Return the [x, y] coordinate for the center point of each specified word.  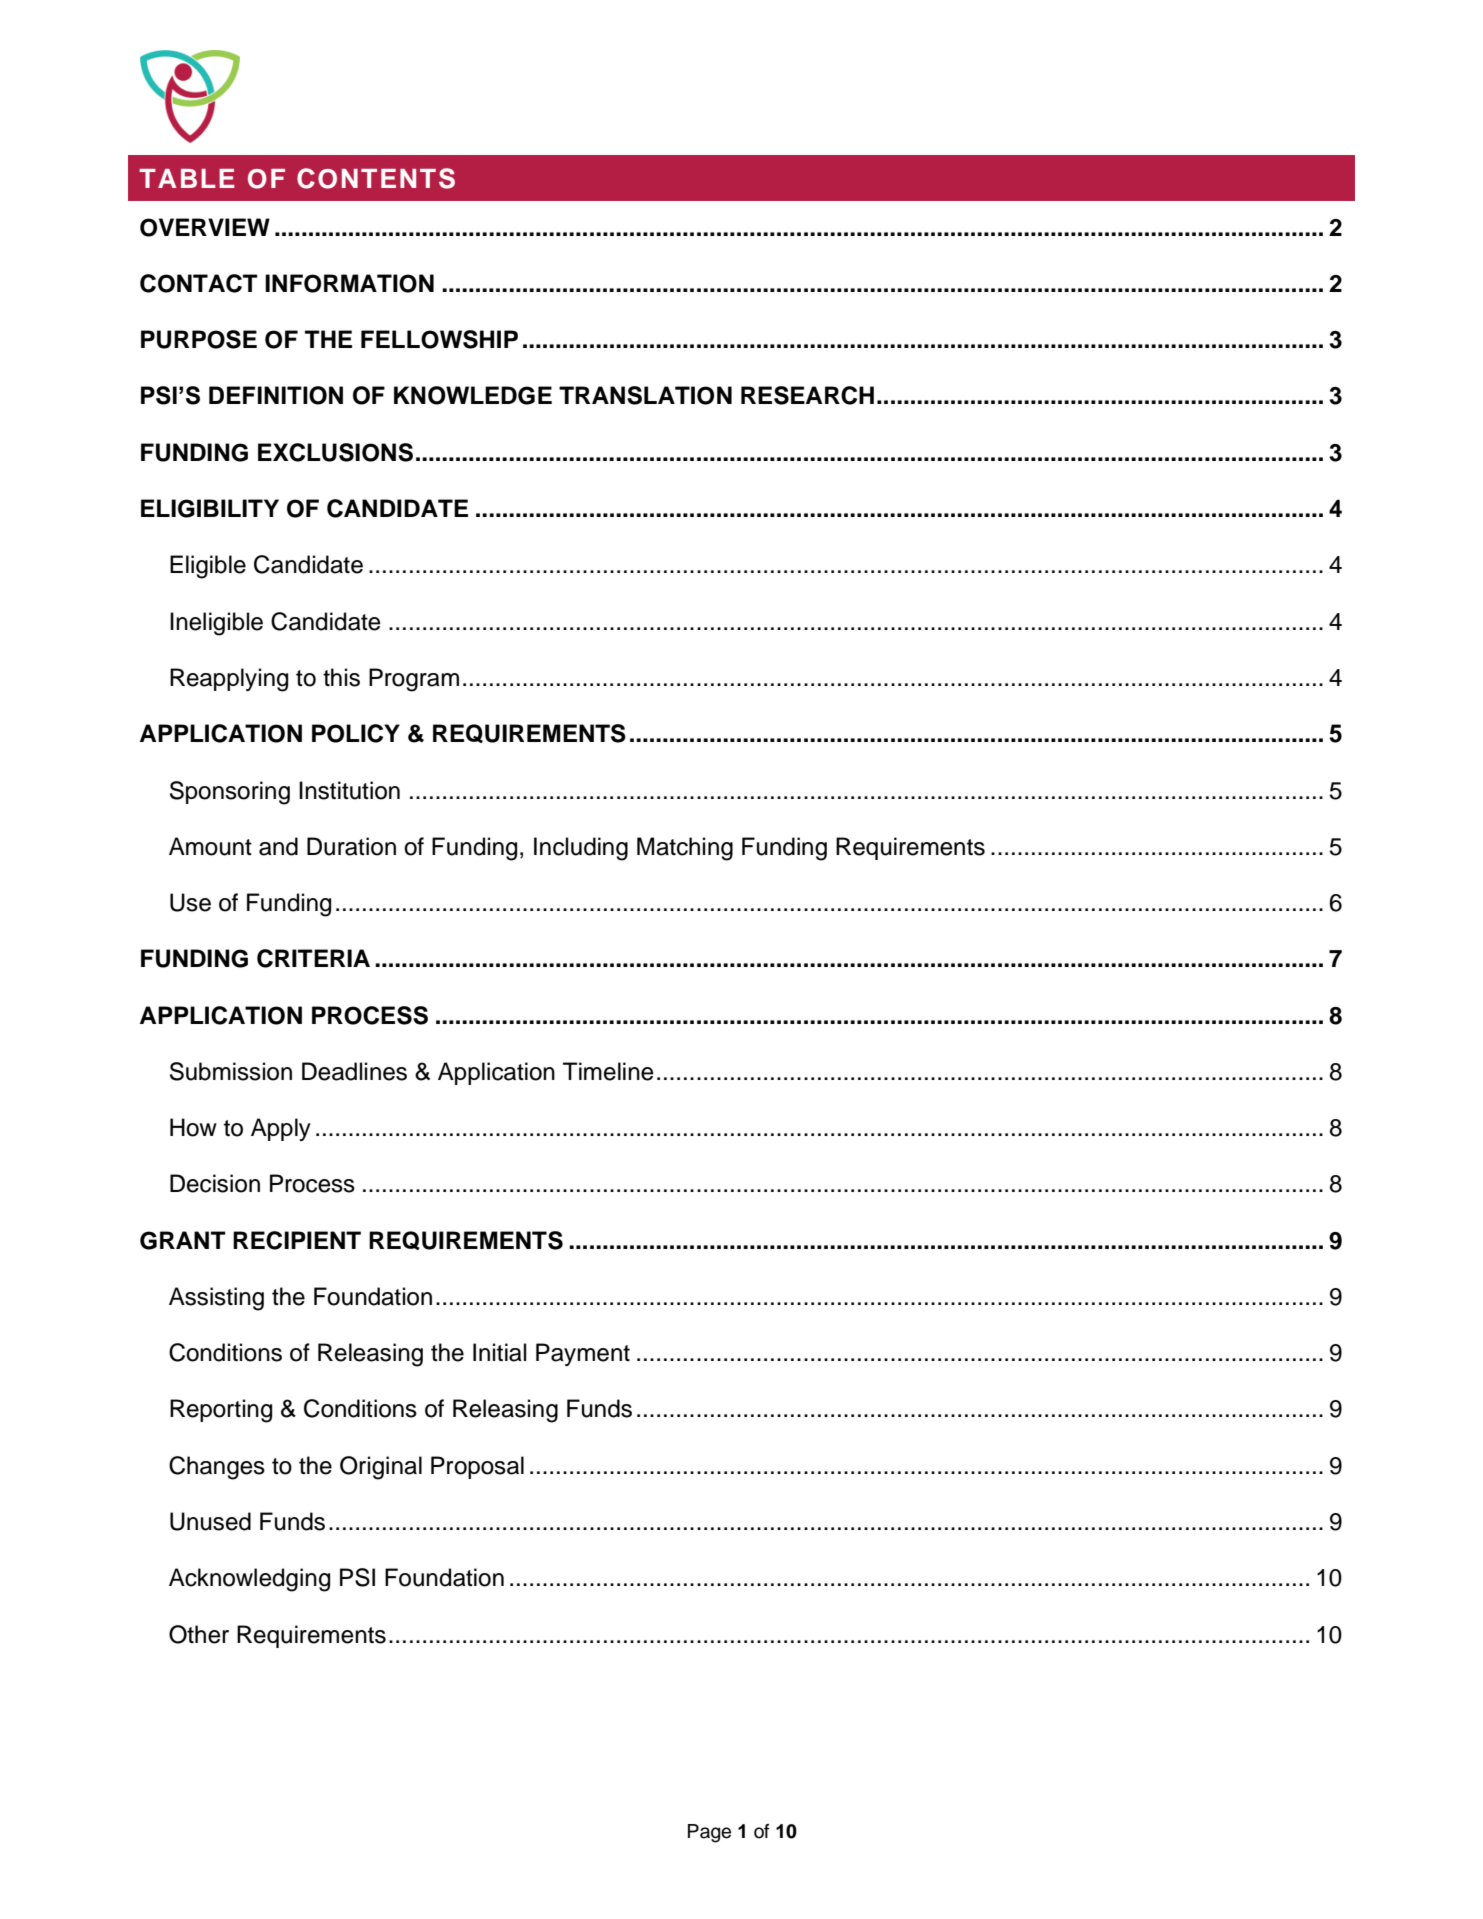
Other [199, 1634]
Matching [685, 849]
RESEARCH [807, 395]
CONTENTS [376, 178]
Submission [231, 1071]
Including [581, 849]
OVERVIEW [205, 227]
